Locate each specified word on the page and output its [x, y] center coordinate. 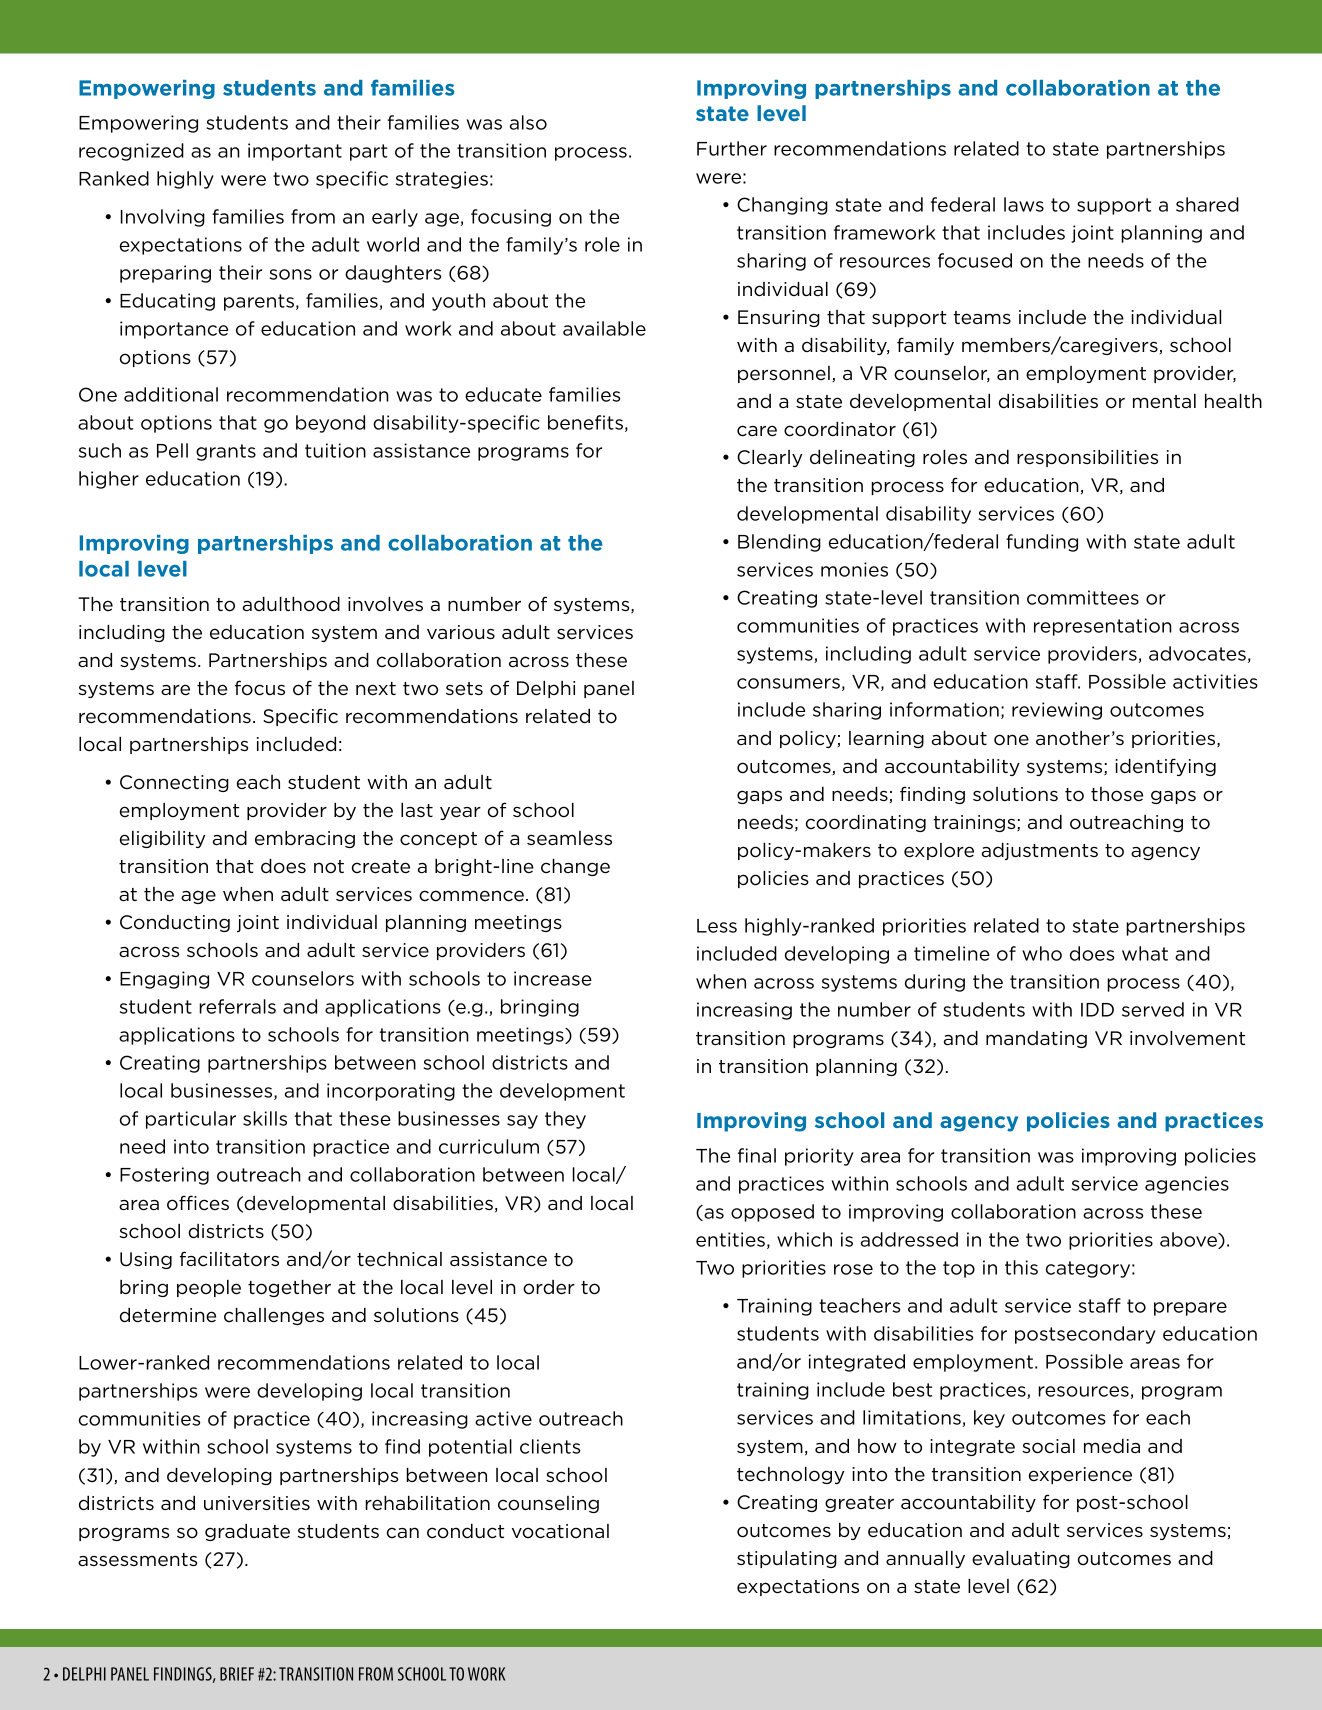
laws [1024, 204]
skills [265, 1118]
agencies [1187, 1185]
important [295, 152]
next [376, 689]
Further [732, 148]
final [757, 1155]
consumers [788, 683]
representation [1103, 627]
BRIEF [237, 1674]
